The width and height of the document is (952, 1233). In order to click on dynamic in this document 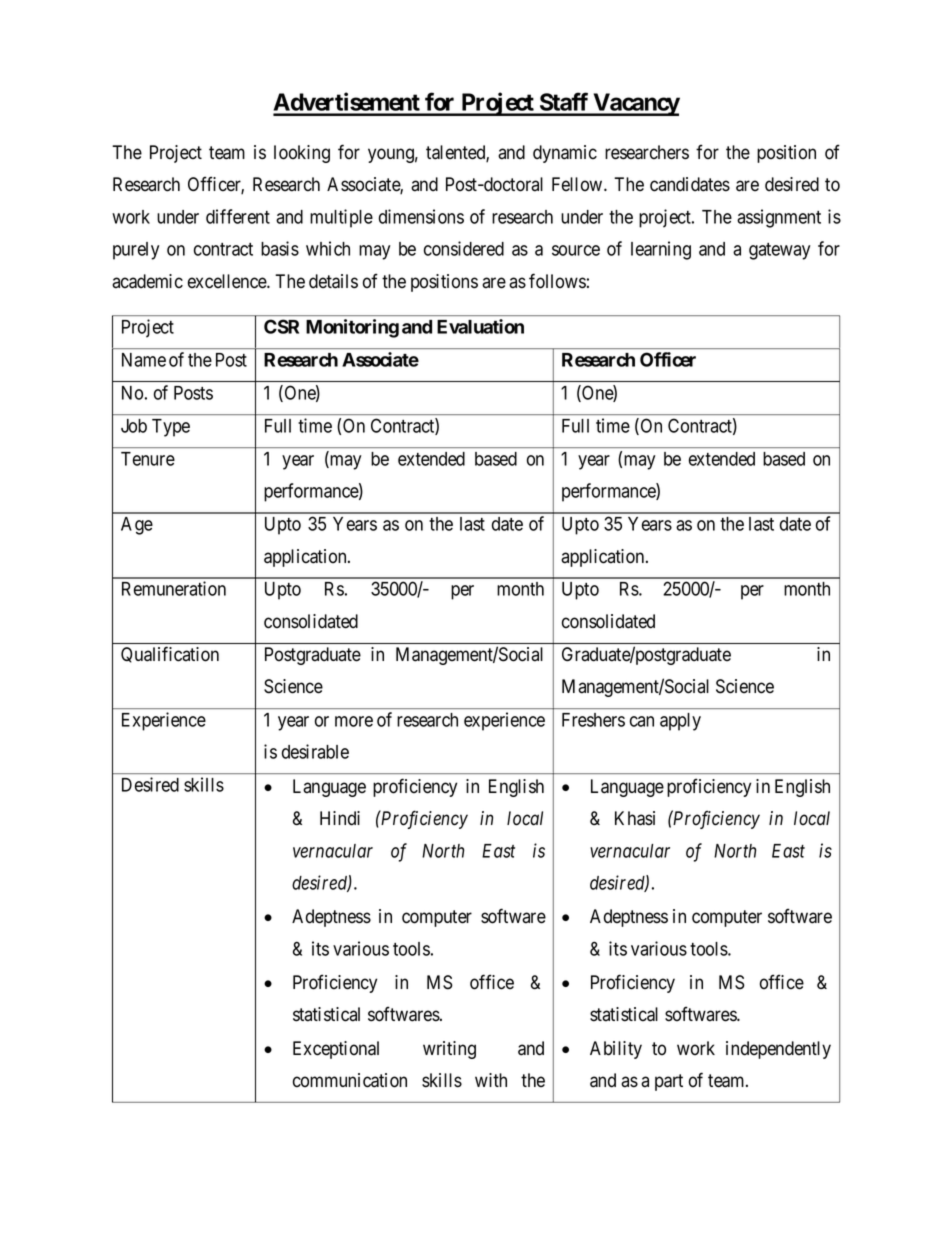, I will do `click(565, 154)`.
